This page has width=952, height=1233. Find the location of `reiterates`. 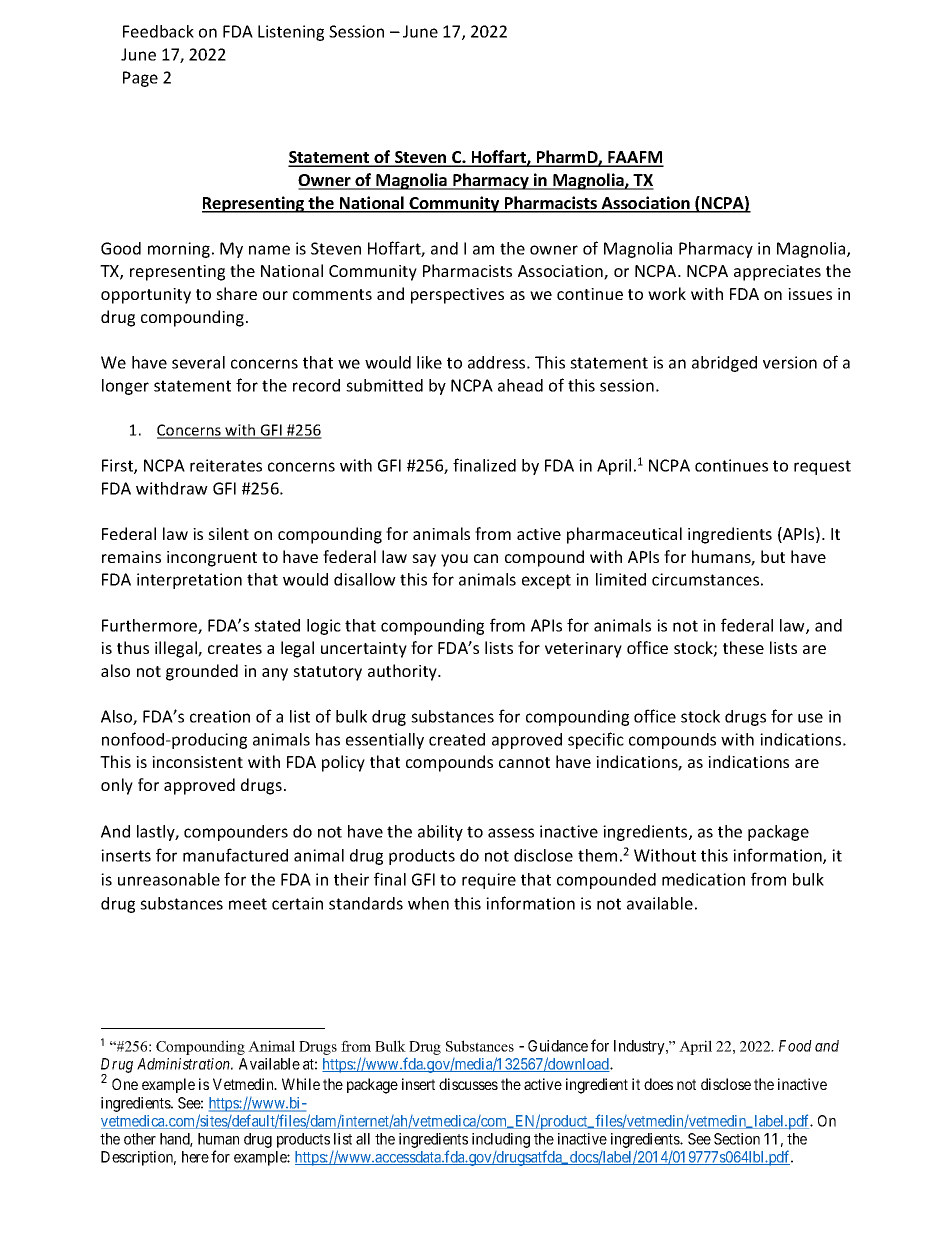

reiterates is located at coordinates (226, 465).
